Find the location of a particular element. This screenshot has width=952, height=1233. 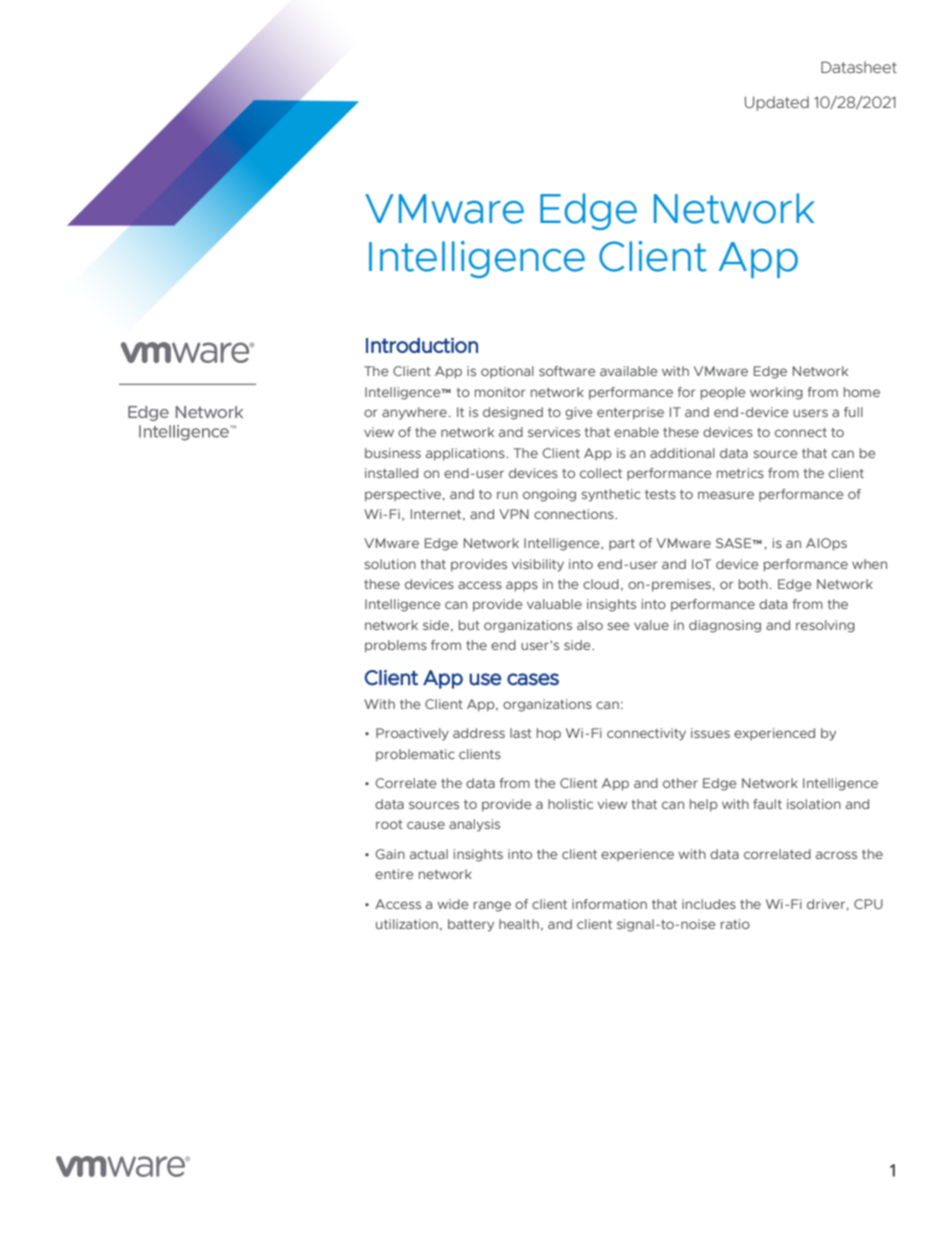

working is located at coordinates (776, 393).
